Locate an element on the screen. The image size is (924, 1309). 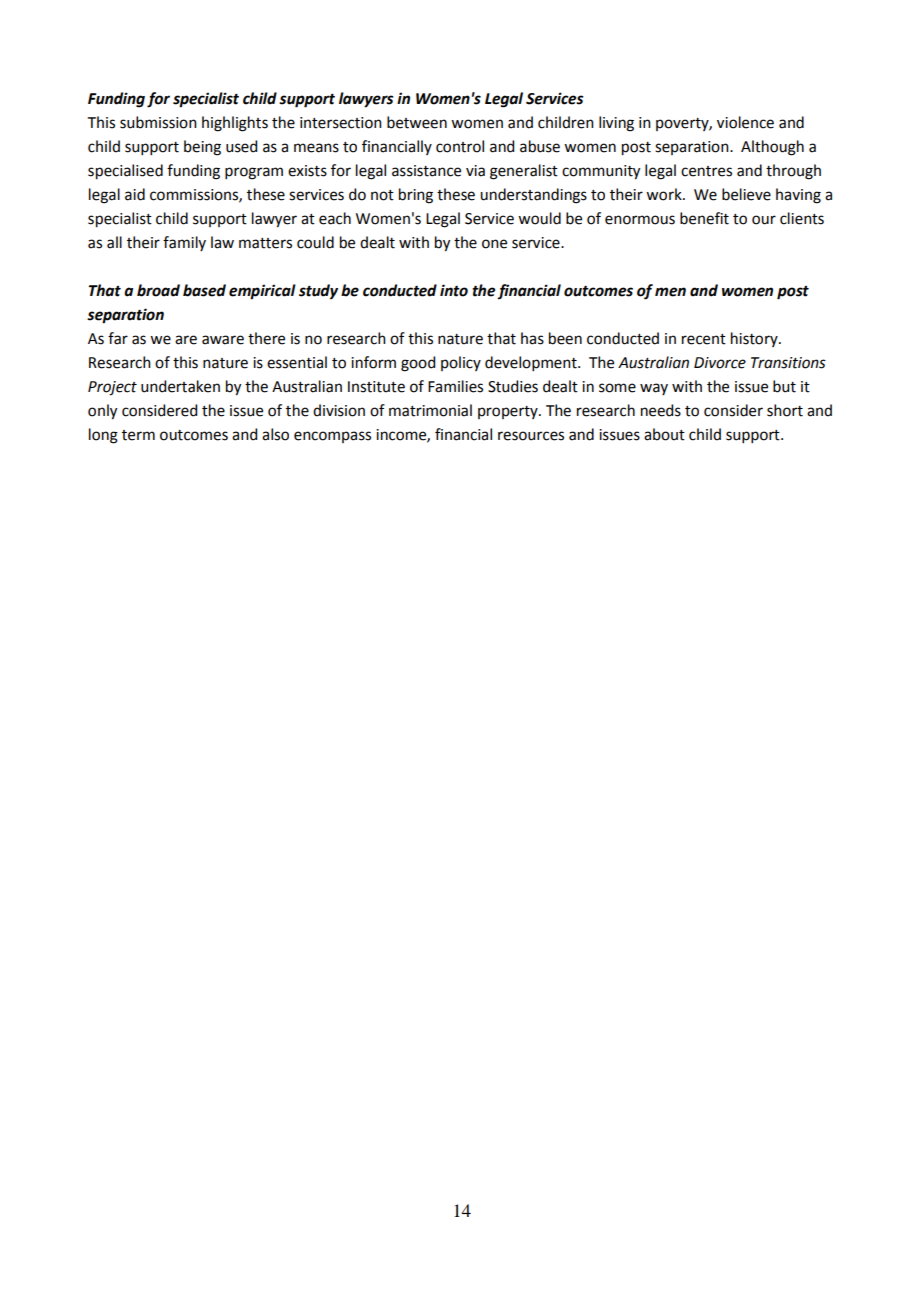
recent is located at coordinates (704, 339).
